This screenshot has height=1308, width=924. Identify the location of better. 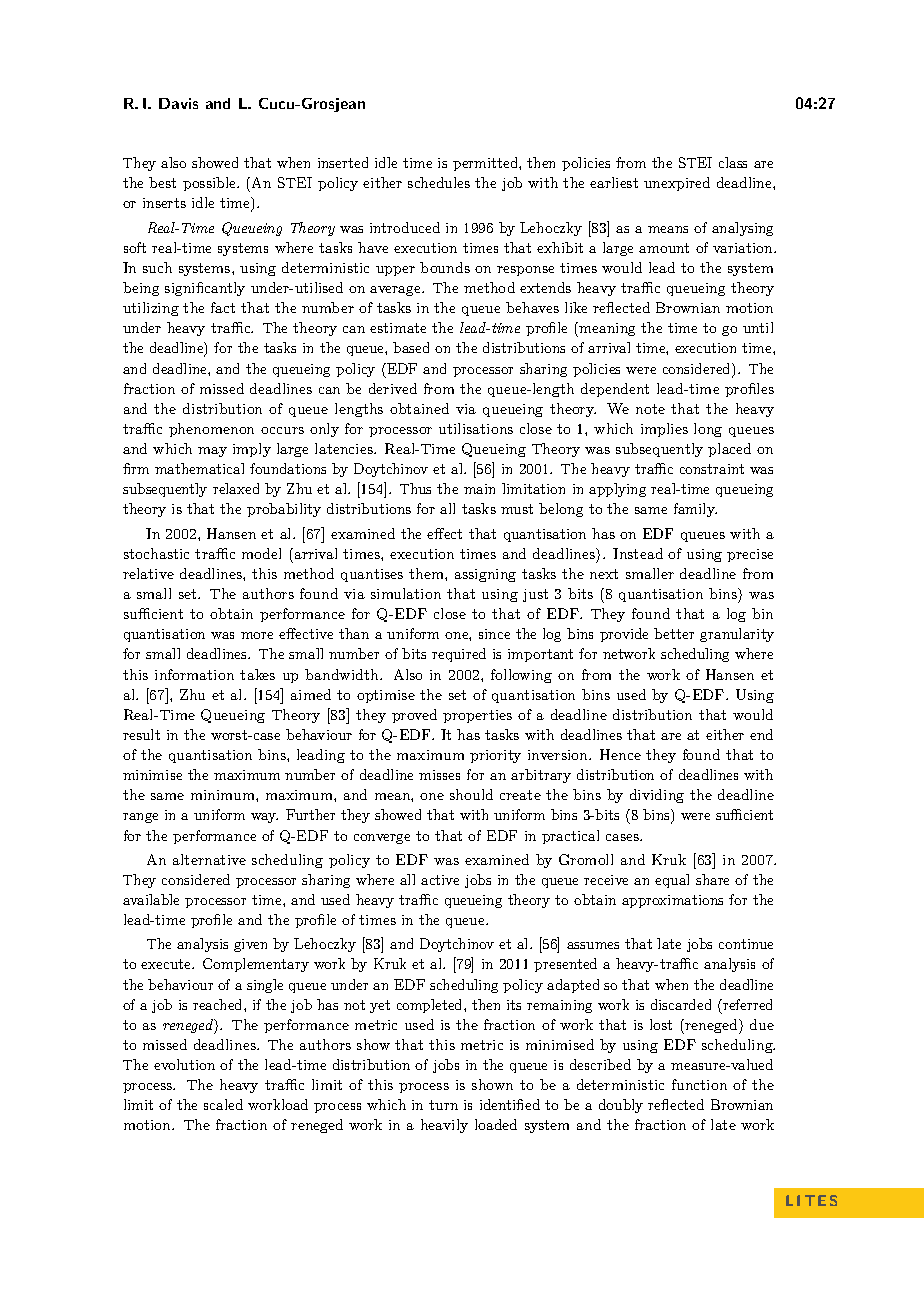
(674, 633).
